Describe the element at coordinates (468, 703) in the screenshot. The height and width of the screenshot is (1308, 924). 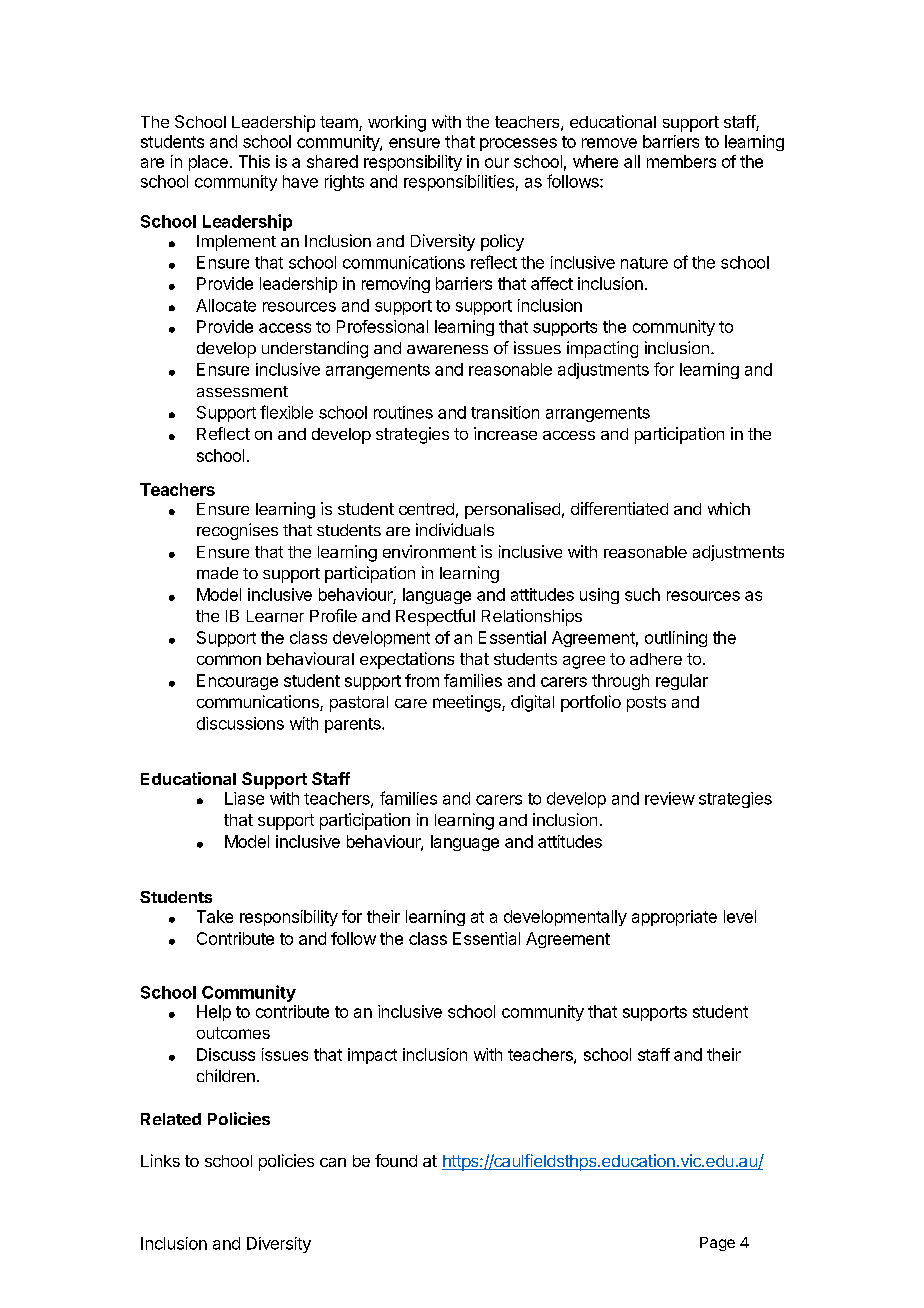
I see `meetings` at that location.
